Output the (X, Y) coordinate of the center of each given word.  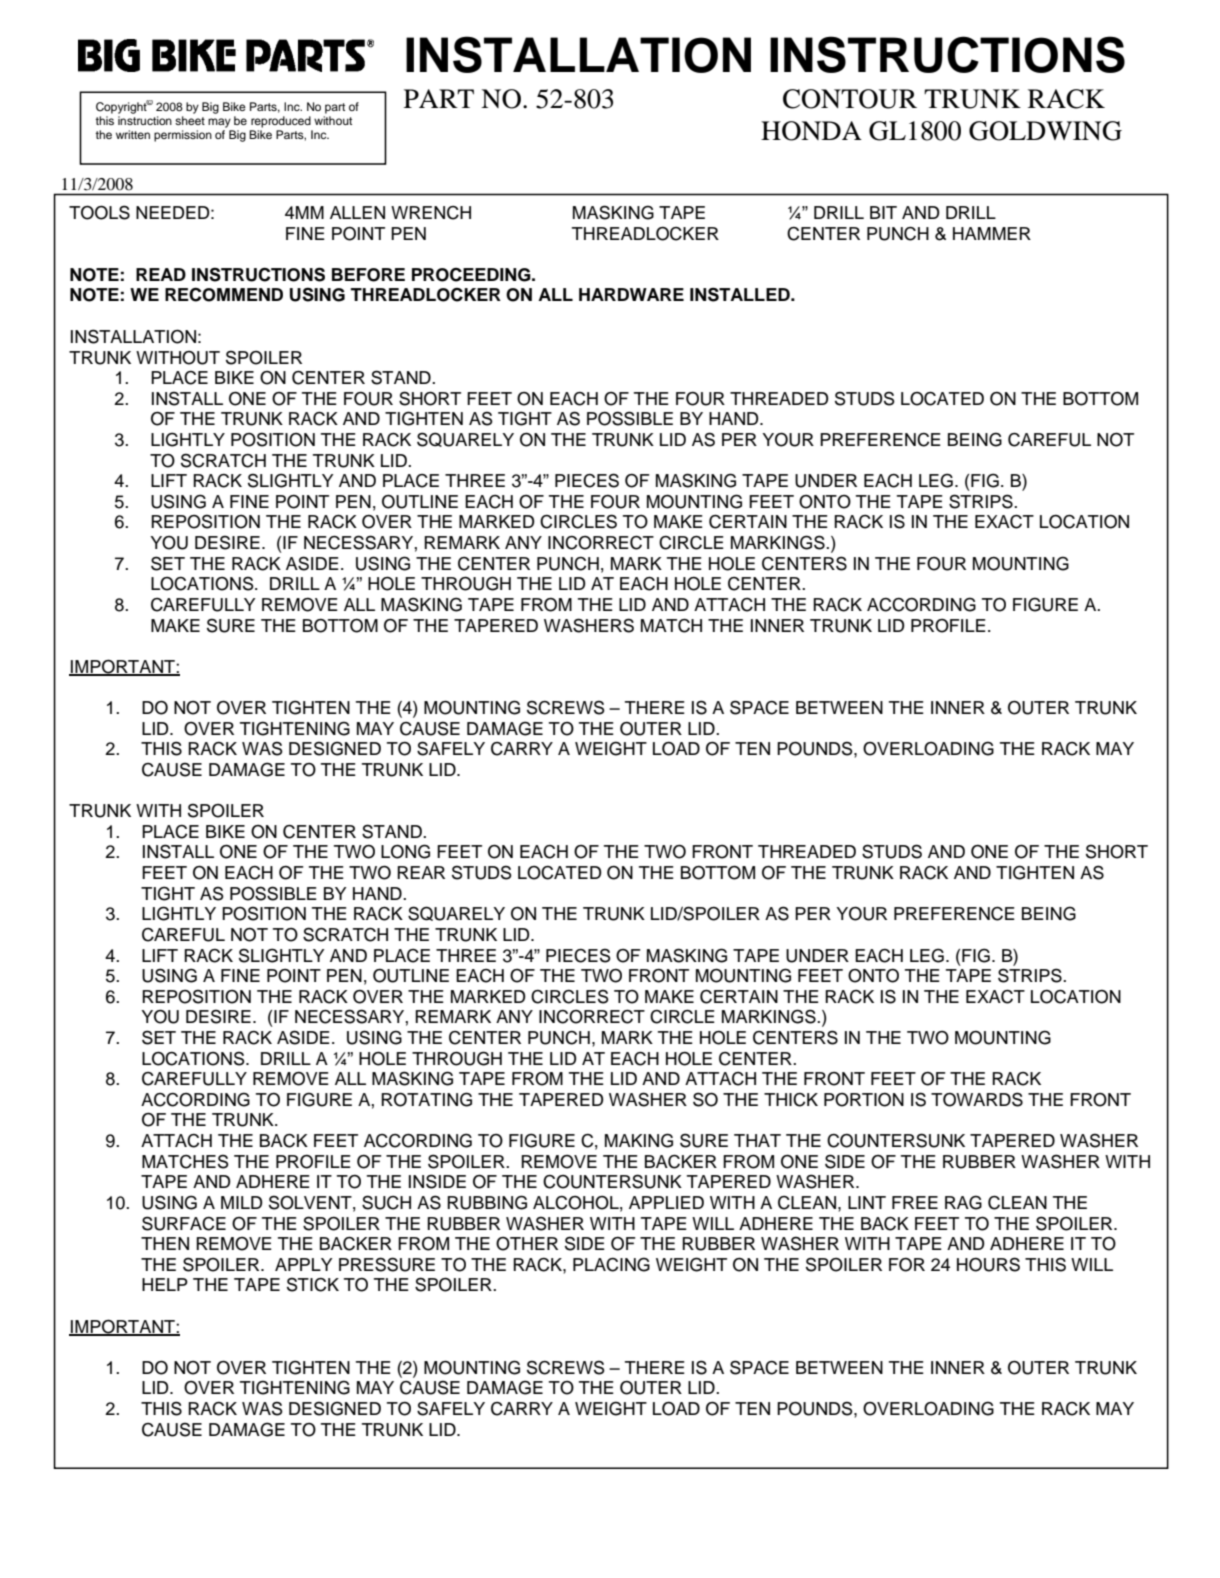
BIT (883, 212)
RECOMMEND (224, 294)
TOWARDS (977, 1099)
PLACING (611, 1264)
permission (183, 136)
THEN (165, 1243)
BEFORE (368, 275)
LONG (405, 851)
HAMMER (992, 233)
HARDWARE (631, 294)
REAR (421, 872)
